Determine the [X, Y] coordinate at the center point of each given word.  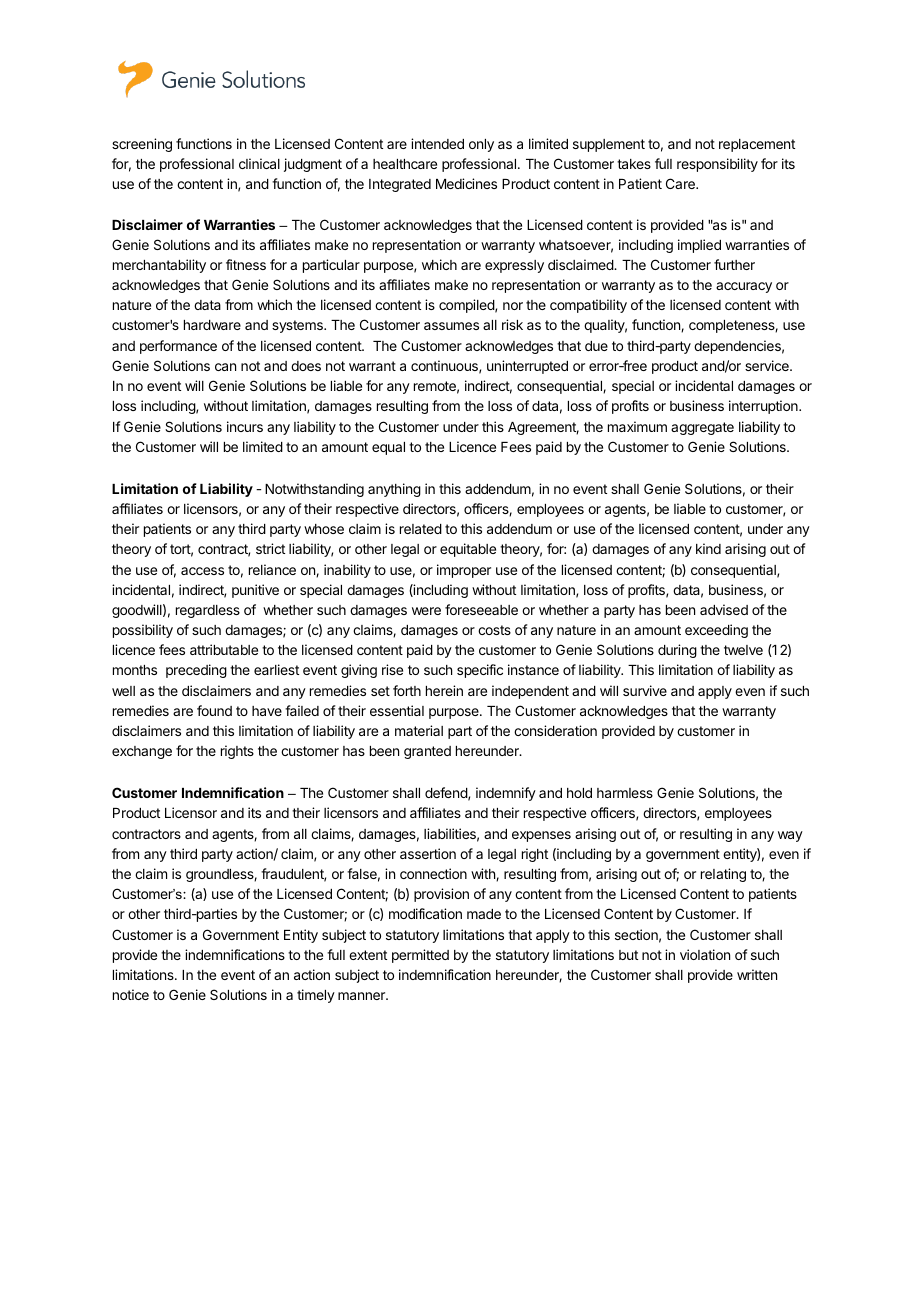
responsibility [717, 165]
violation [705, 954]
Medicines [466, 183]
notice [131, 994]
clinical [259, 163]
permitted [420, 956]
